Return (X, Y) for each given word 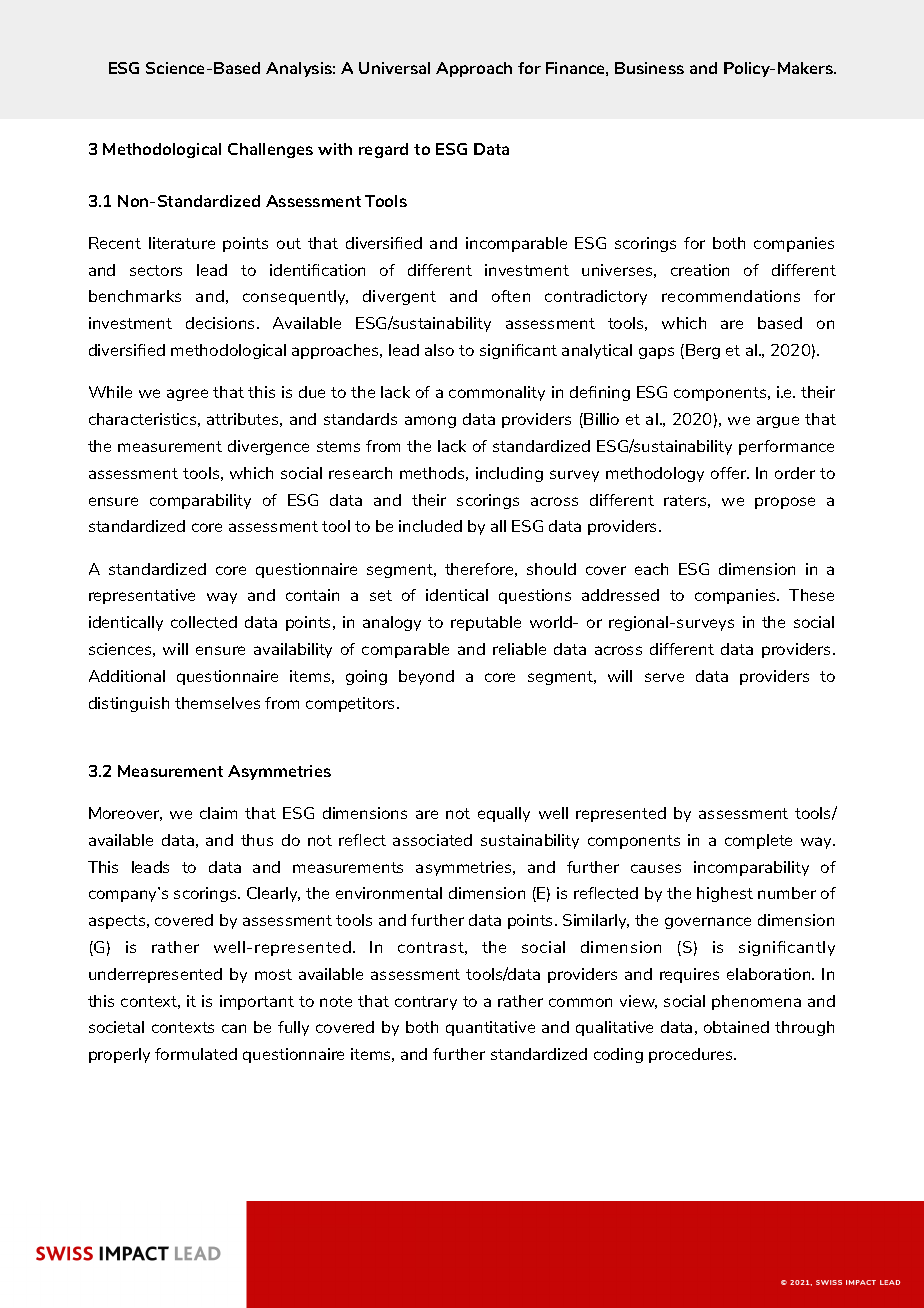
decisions (222, 323)
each (651, 569)
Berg (703, 351)
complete (758, 841)
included (430, 526)
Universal (394, 68)
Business (649, 68)
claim (218, 813)
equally (504, 814)
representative (142, 596)
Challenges (270, 150)
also (439, 350)
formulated (196, 1054)
